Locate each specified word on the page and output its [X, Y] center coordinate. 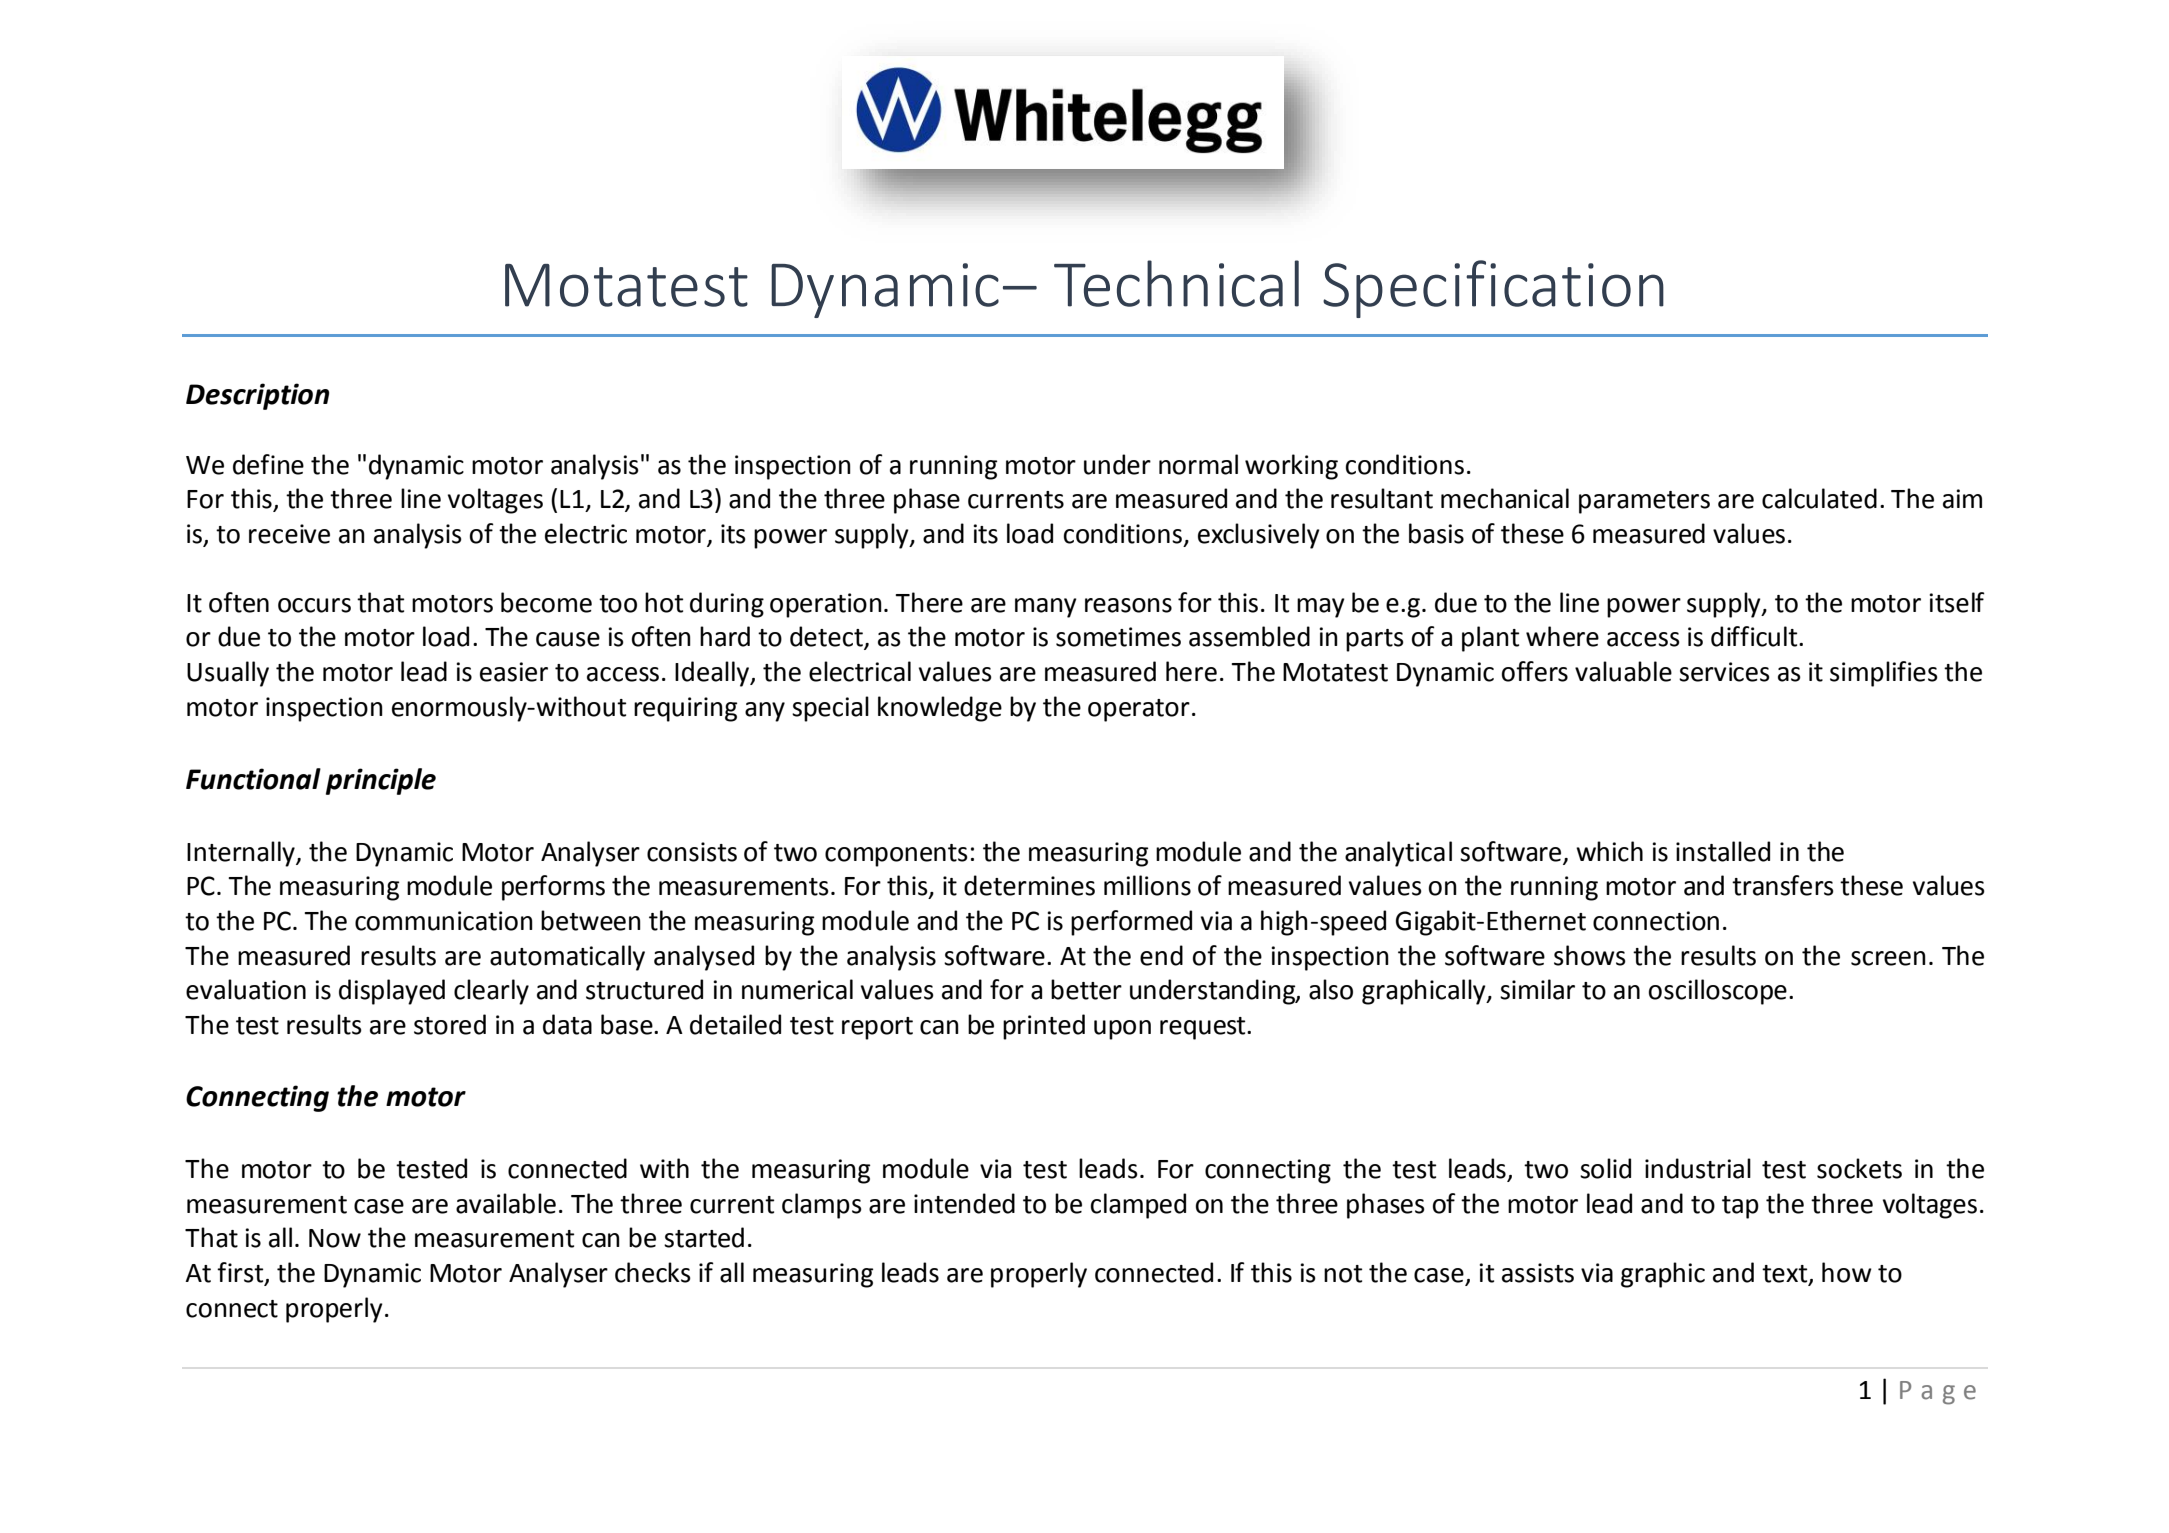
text [1786, 1275]
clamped [1138, 1206]
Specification [1493, 289]
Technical [1176, 283]
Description [257, 396]
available [506, 1203]
